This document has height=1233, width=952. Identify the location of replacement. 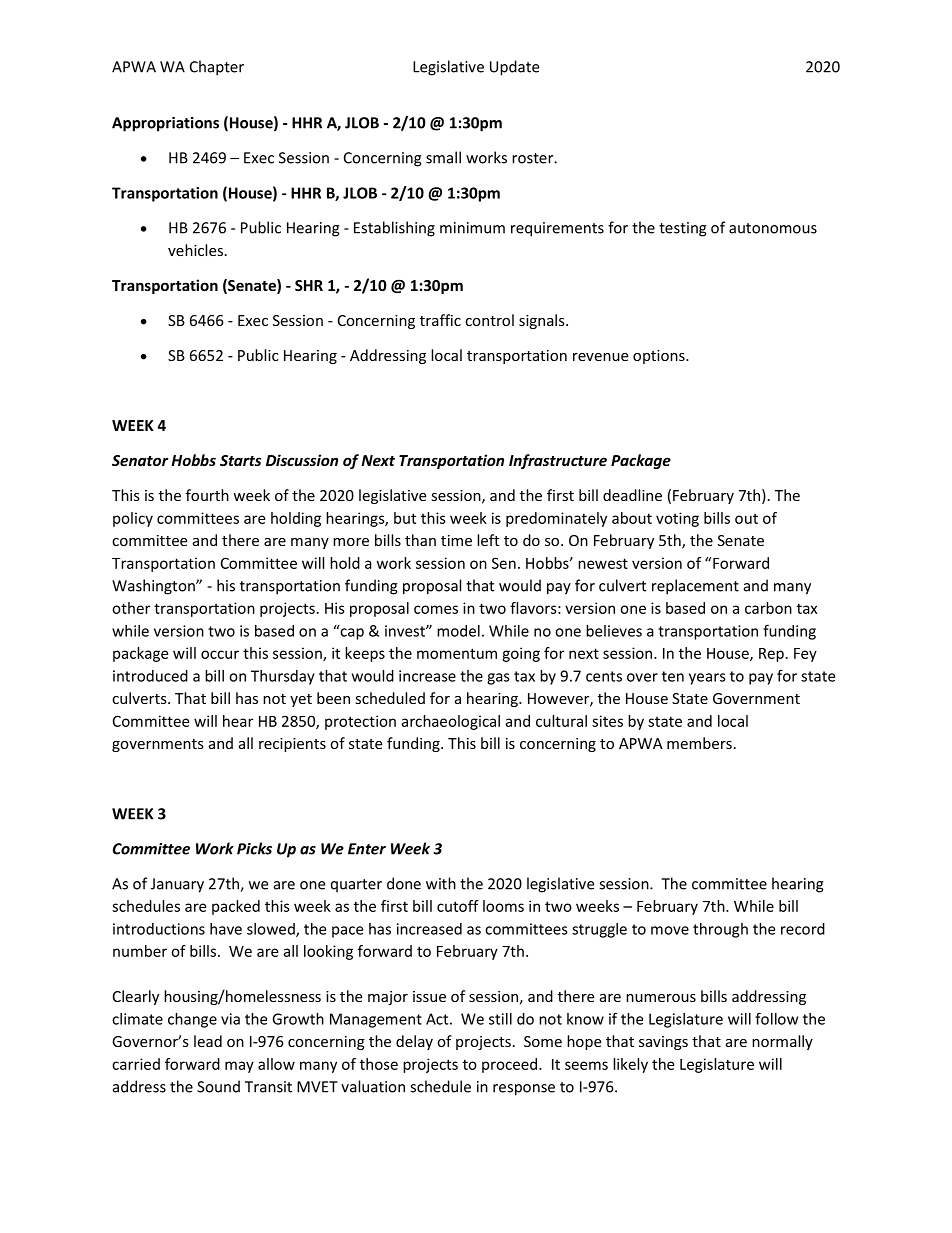
(695, 587).
